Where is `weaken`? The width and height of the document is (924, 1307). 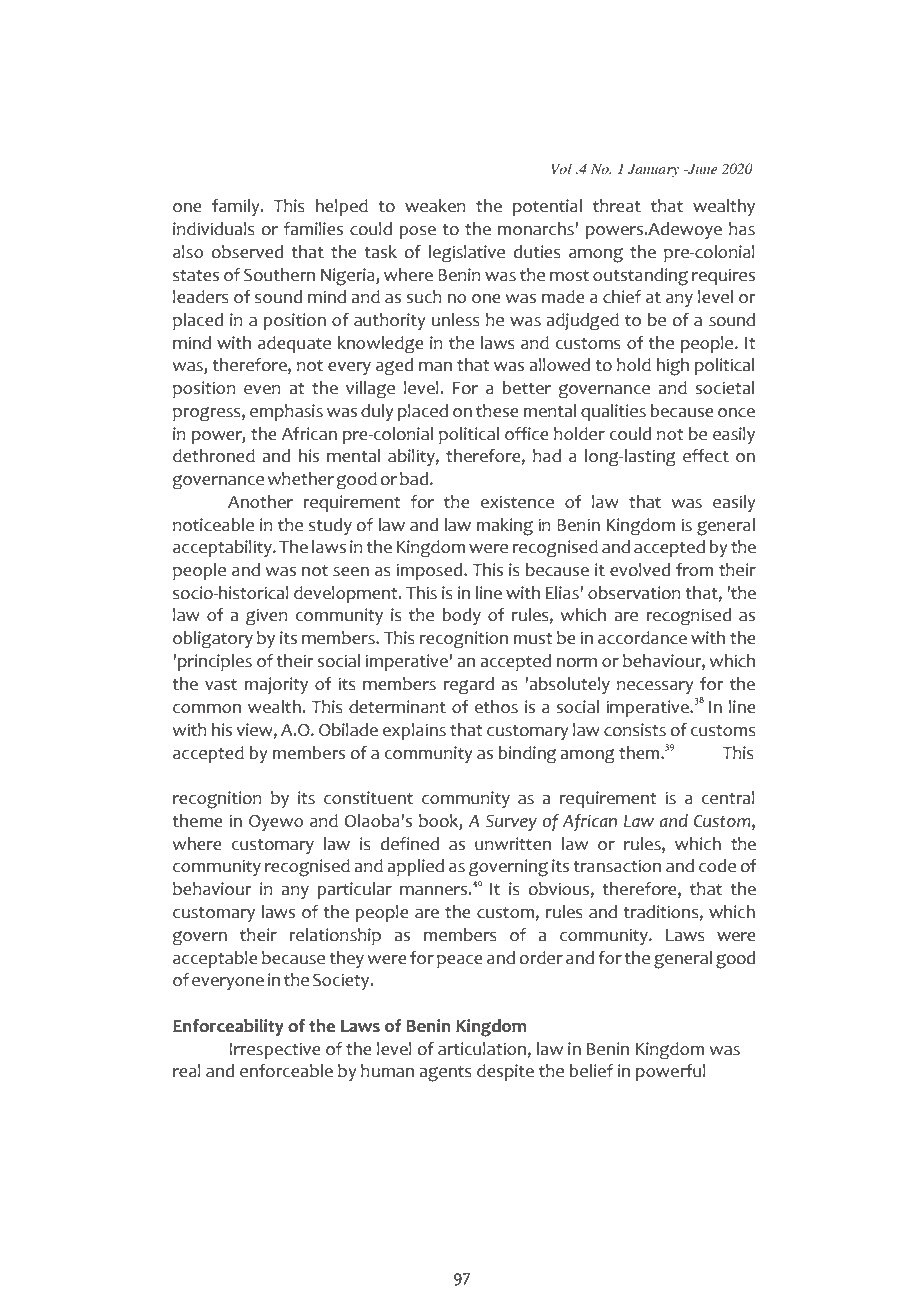 weaken is located at coordinates (435, 206).
